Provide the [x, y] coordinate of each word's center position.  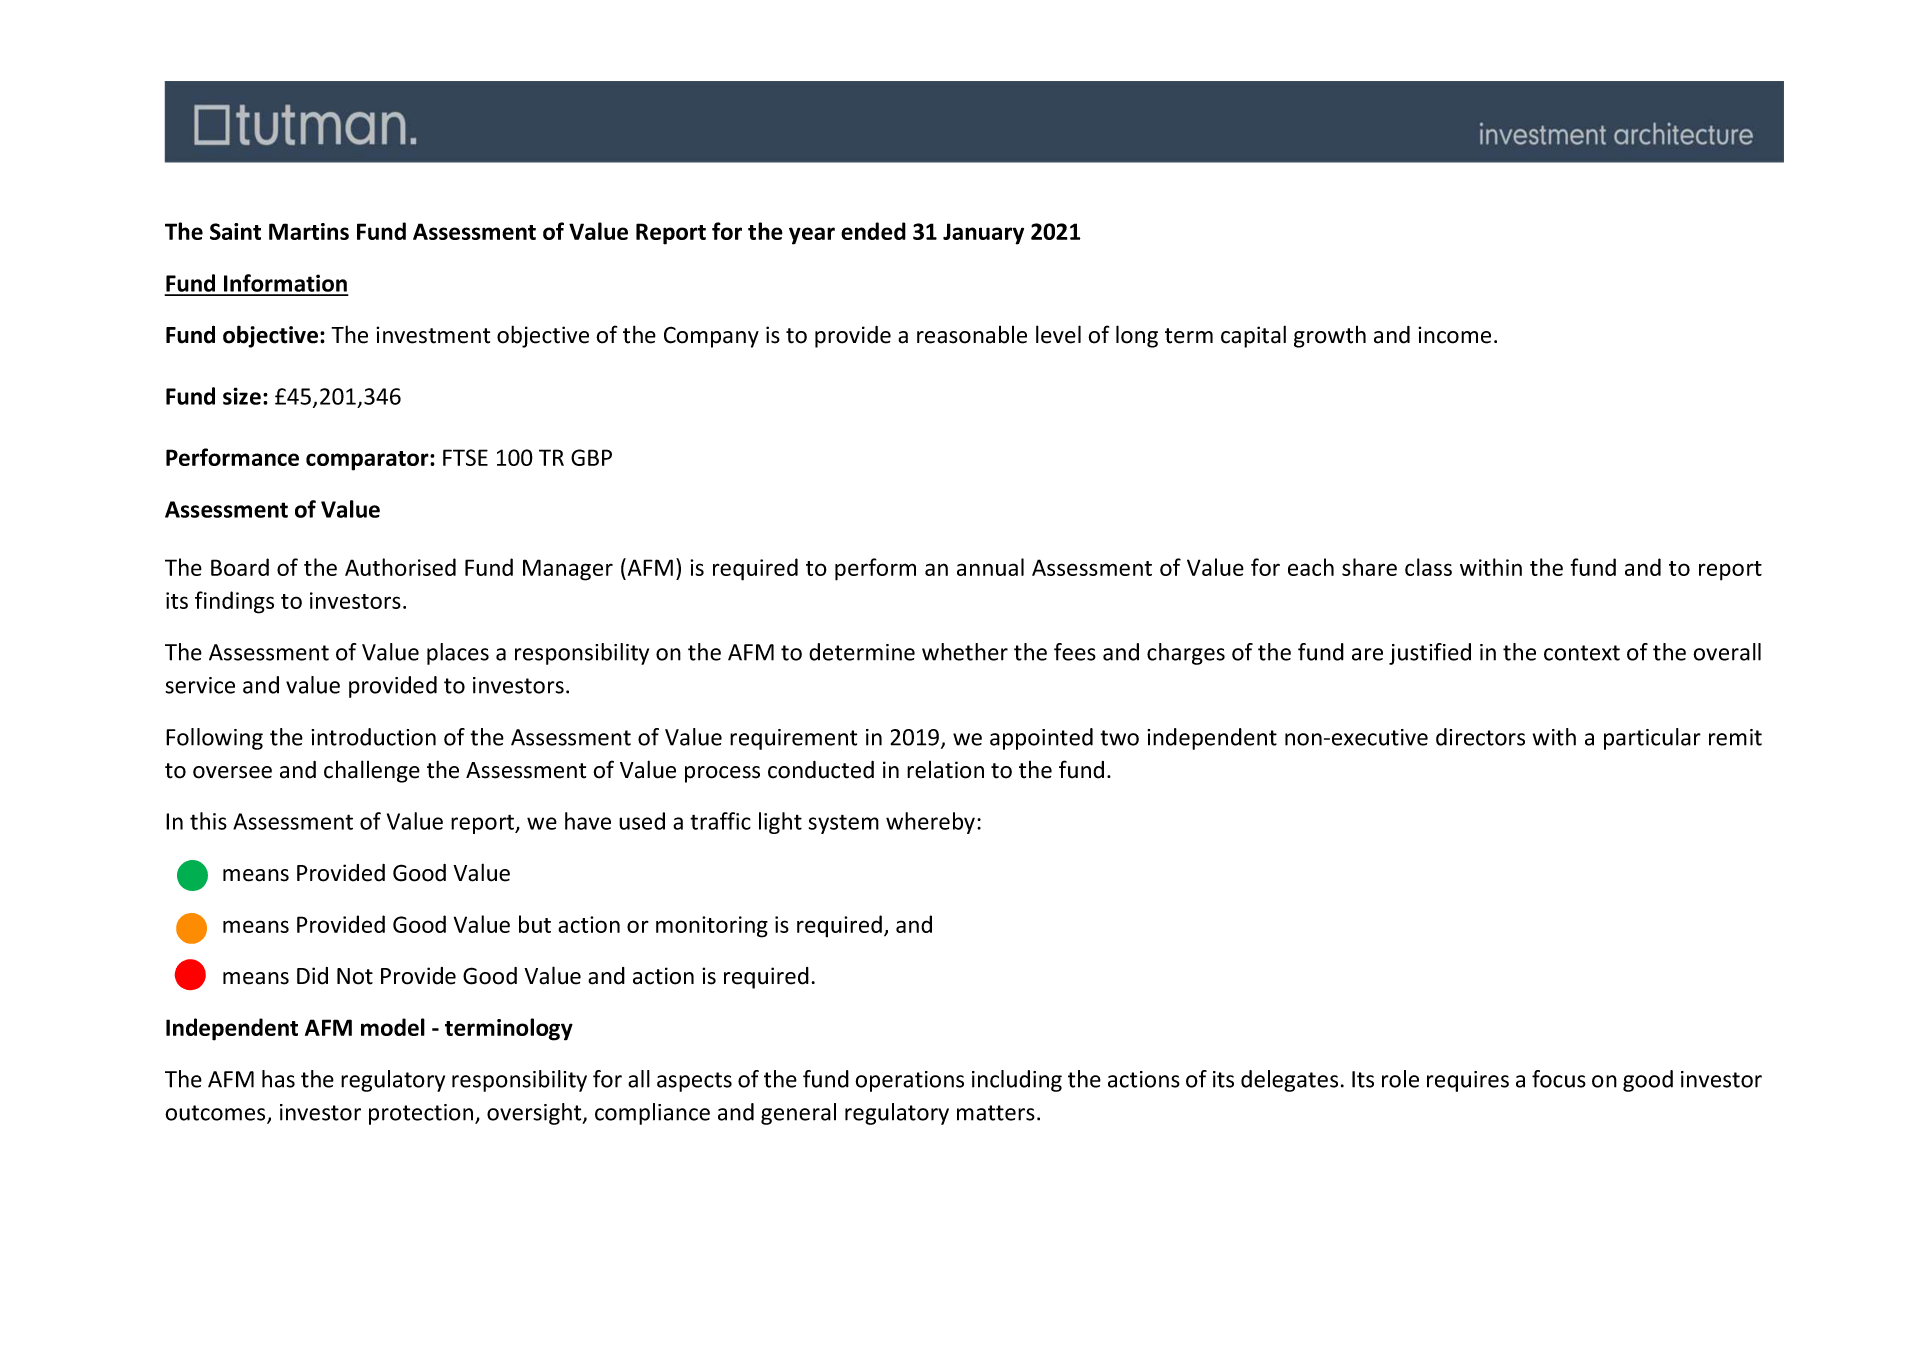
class [1428, 567]
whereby [930, 823]
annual [990, 567]
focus [1559, 1079]
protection [421, 1114]
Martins [309, 231]
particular [1652, 739]
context [1582, 653]
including [1017, 1081]
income [1454, 335]
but [535, 924]
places [458, 654]
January [983, 234]
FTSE [465, 457]
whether [965, 652]
